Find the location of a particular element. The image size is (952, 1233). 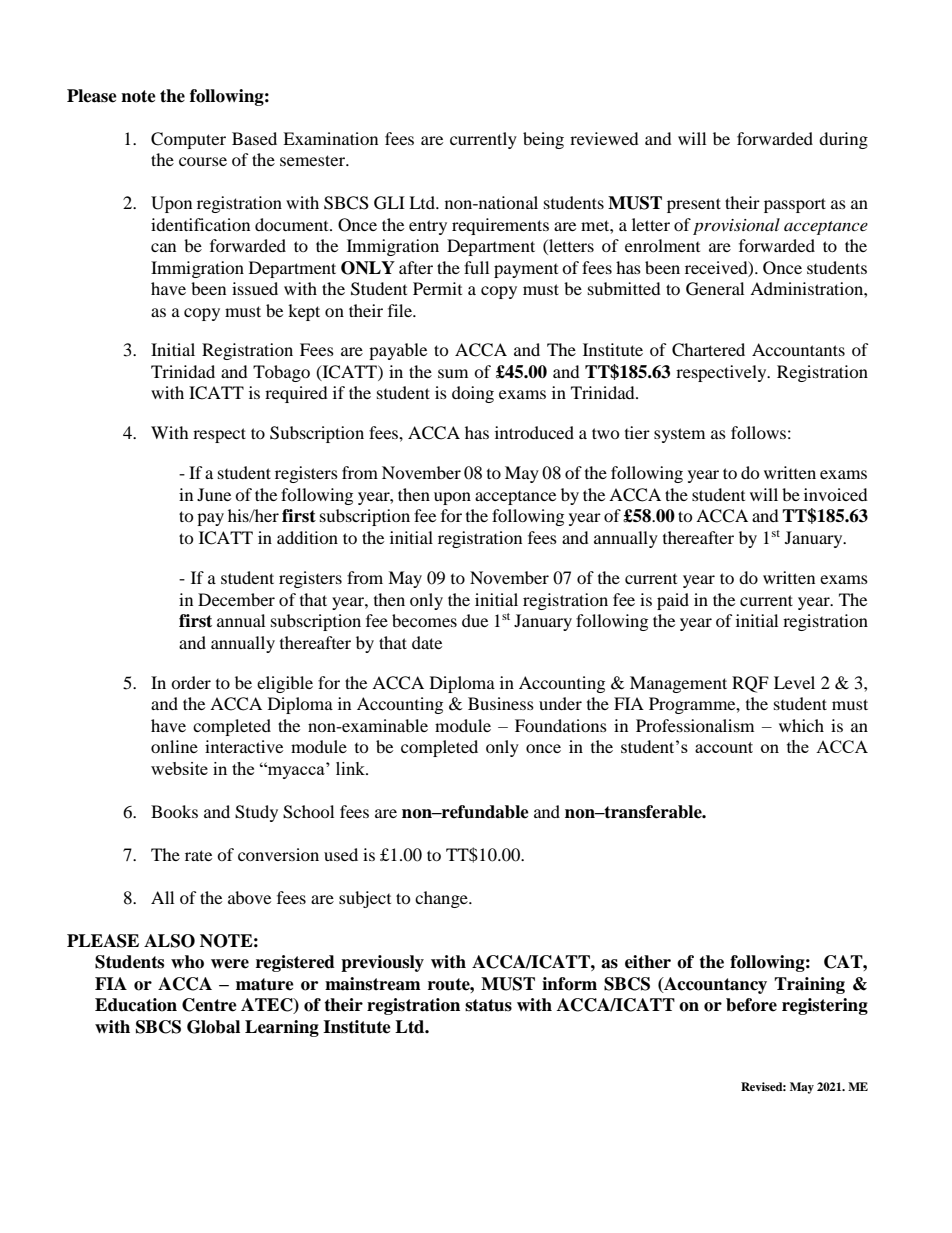

paid is located at coordinates (673, 601).
